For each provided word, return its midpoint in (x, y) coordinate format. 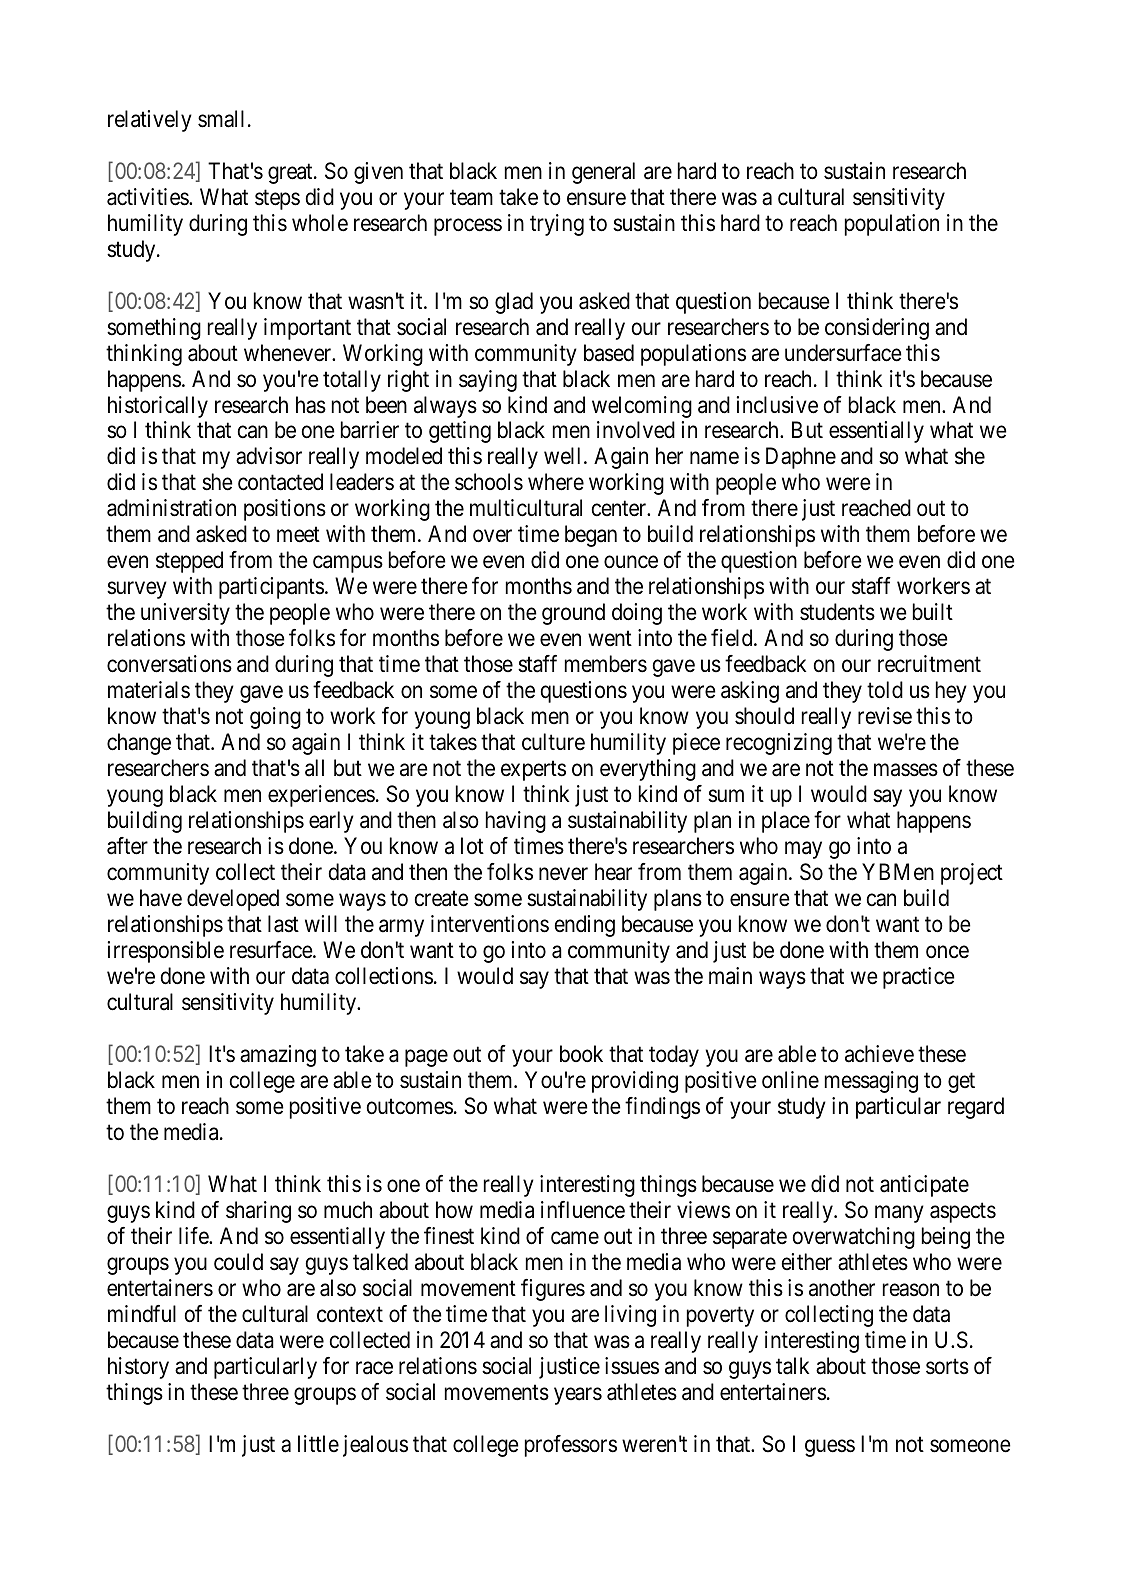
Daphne (801, 458)
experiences (321, 796)
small (221, 119)
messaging (871, 1082)
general (603, 173)
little (318, 1443)
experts (533, 771)
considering (877, 329)
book (581, 1054)
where (556, 482)
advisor (269, 456)
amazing (278, 1056)
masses (906, 770)
